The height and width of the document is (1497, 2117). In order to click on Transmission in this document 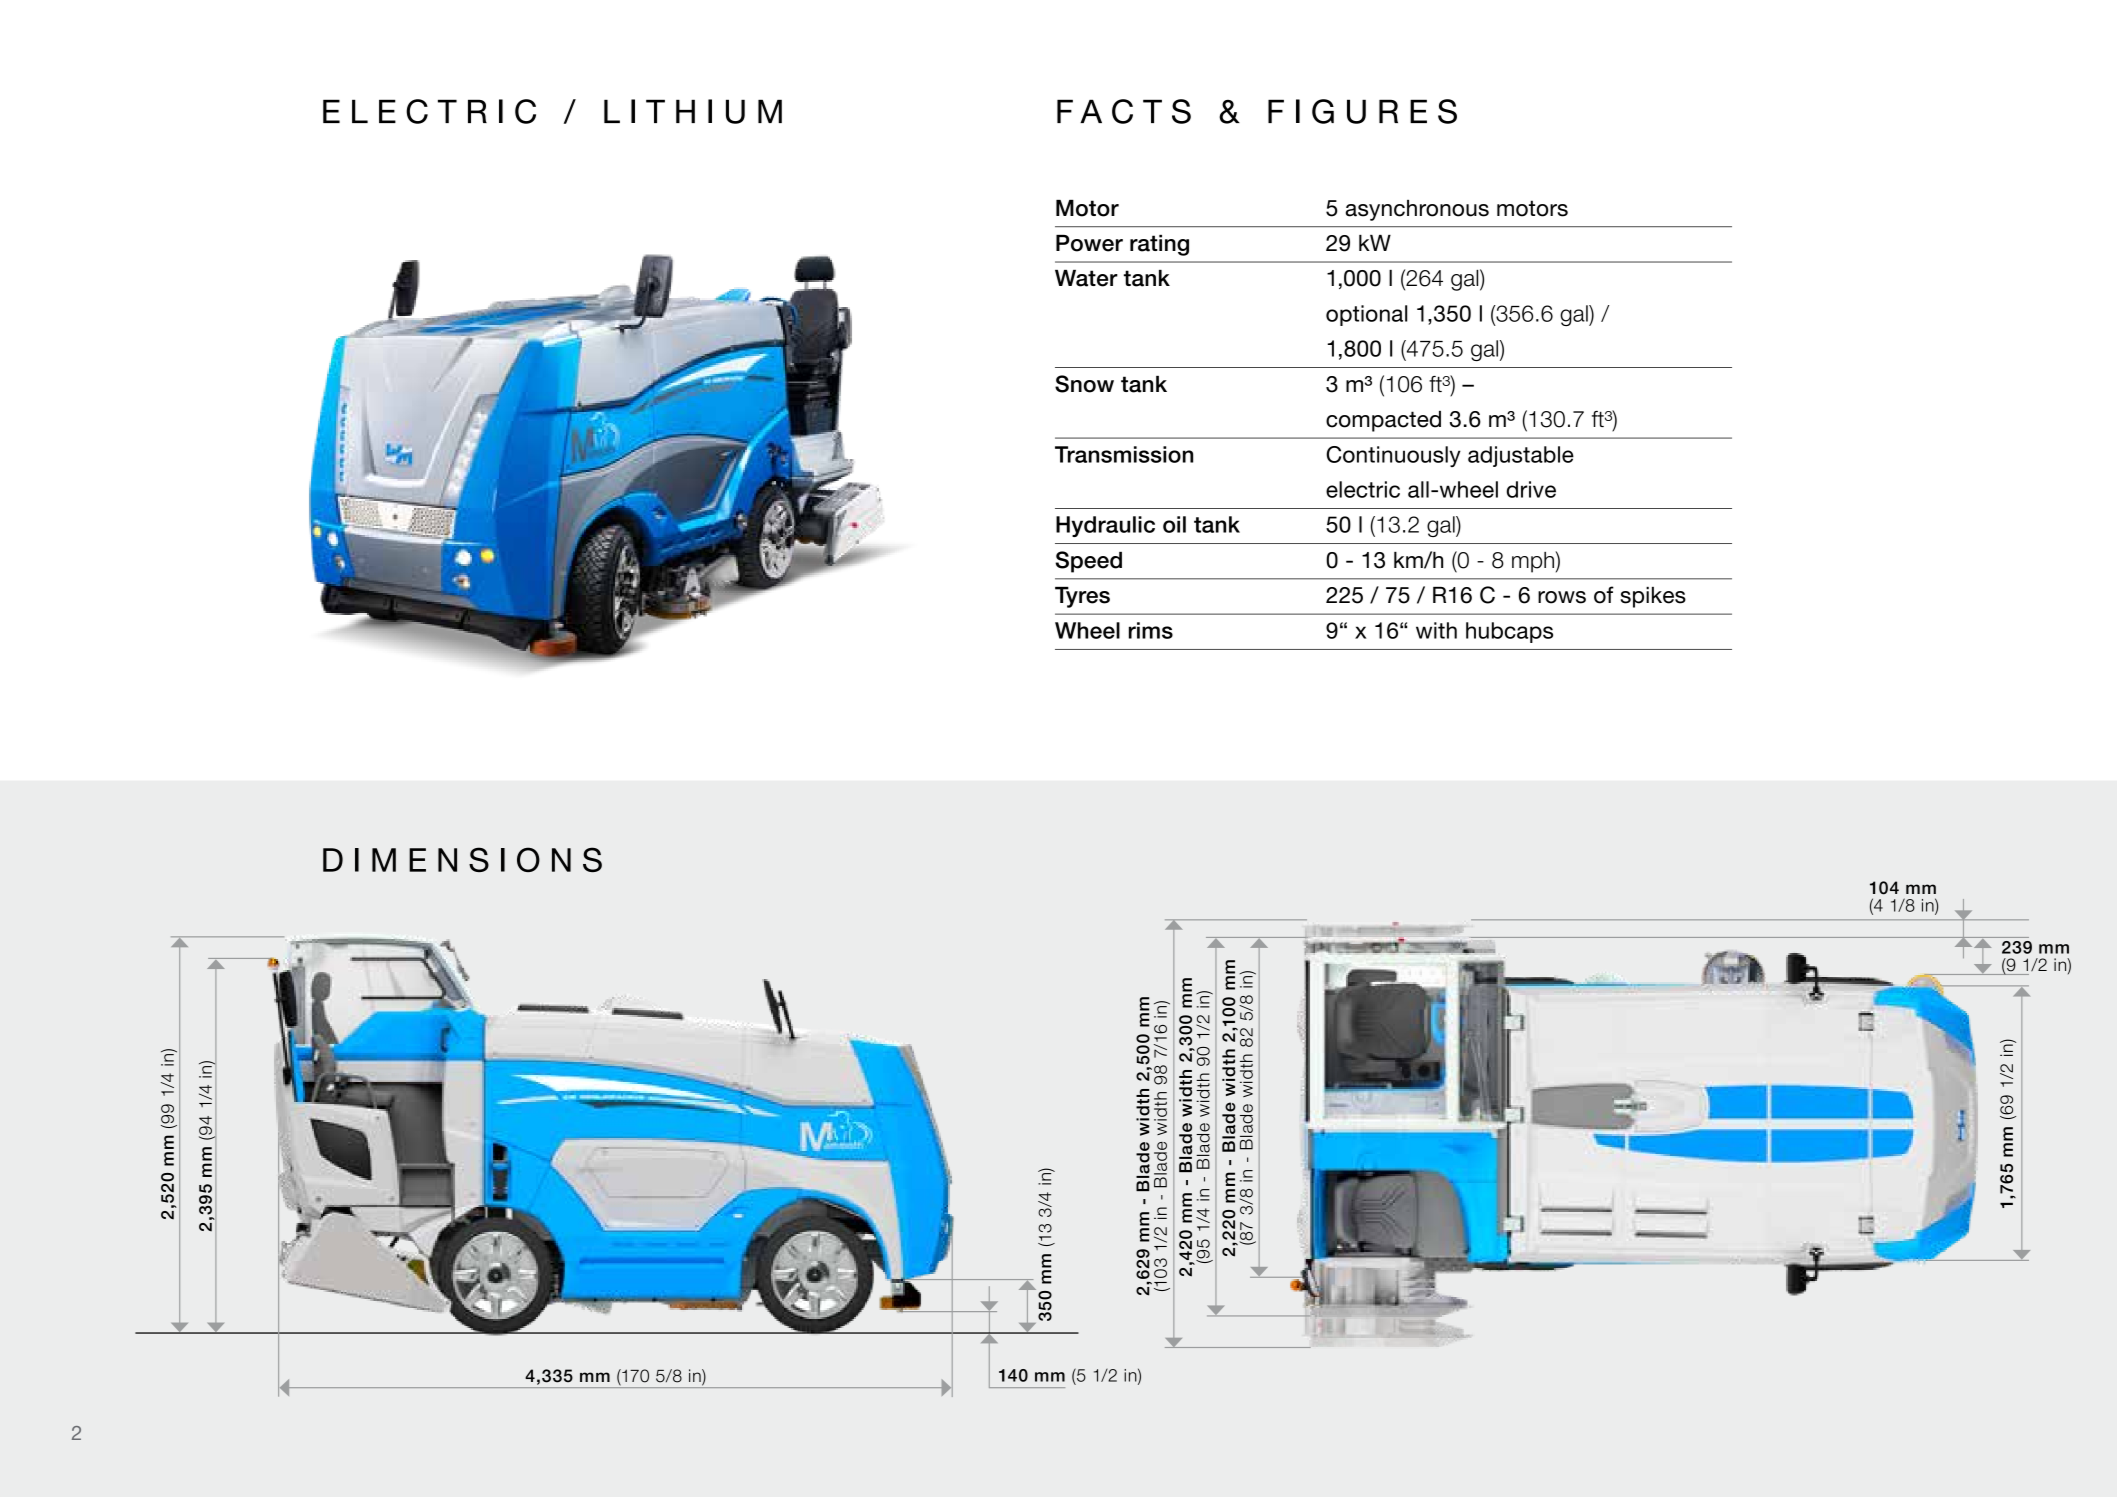, I will do `click(1124, 454)`.
